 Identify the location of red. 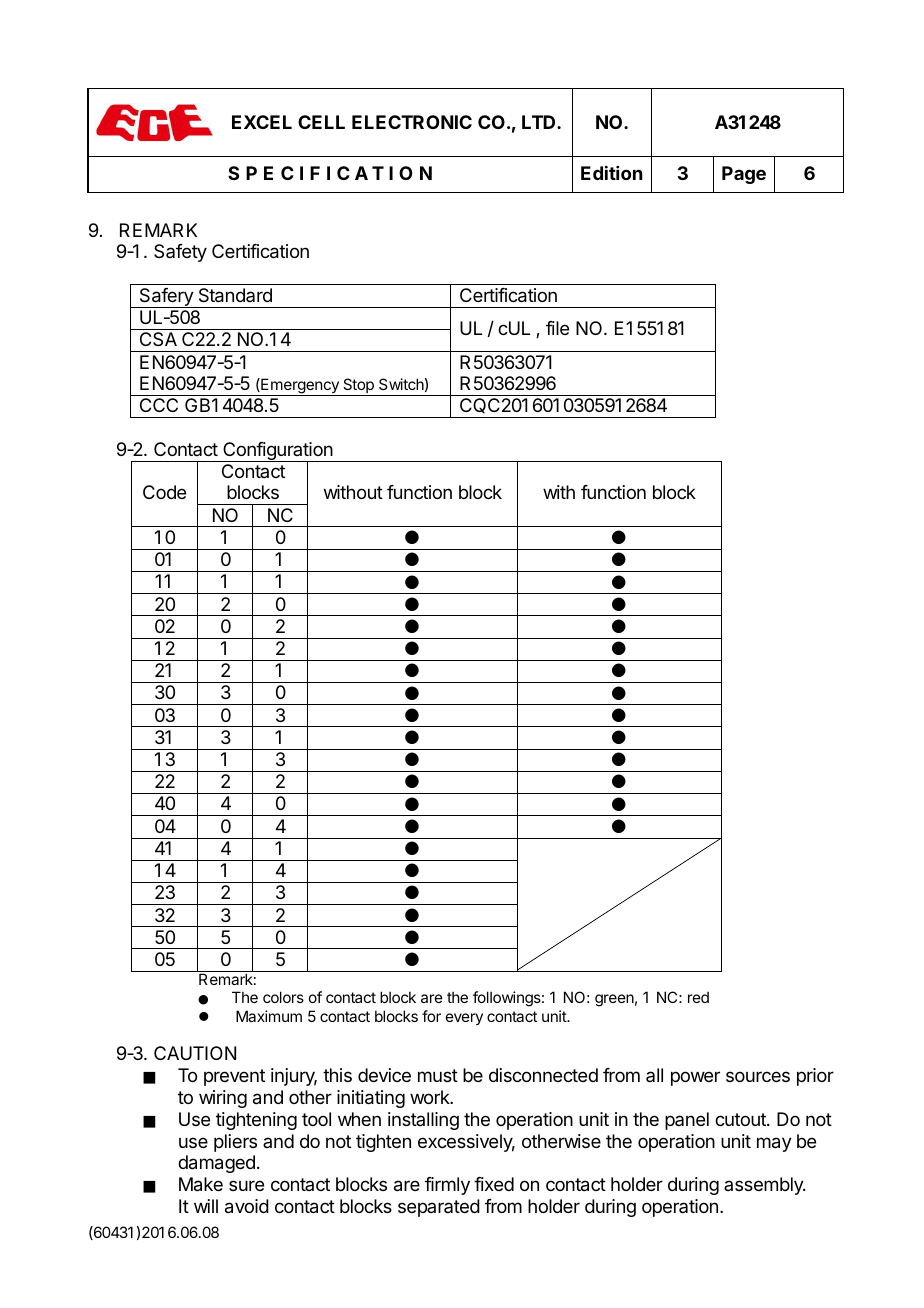
(698, 997).
